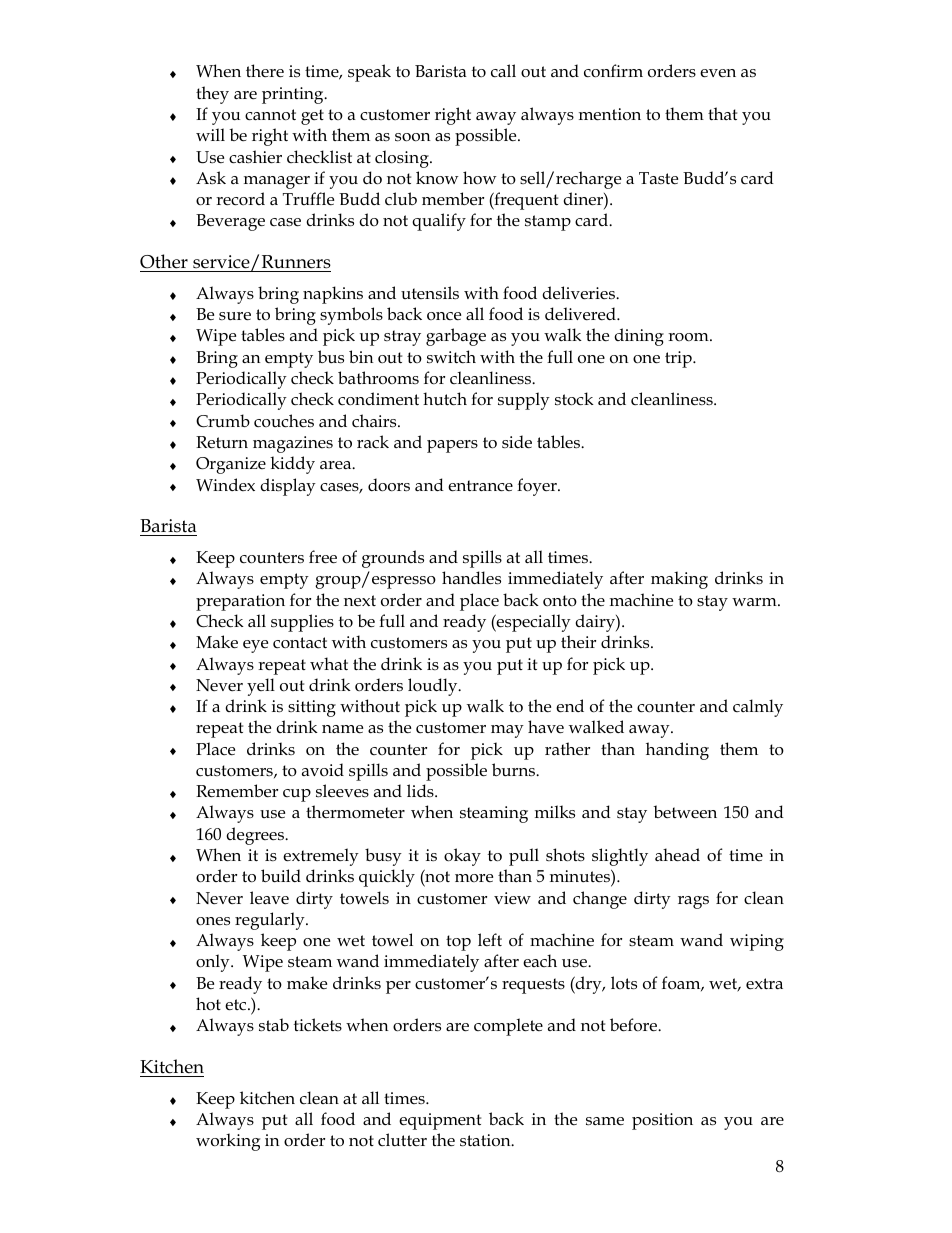 This screenshot has width=952, height=1233. What do you see at coordinates (412, 137) in the screenshot?
I see `soon` at bounding box center [412, 137].
